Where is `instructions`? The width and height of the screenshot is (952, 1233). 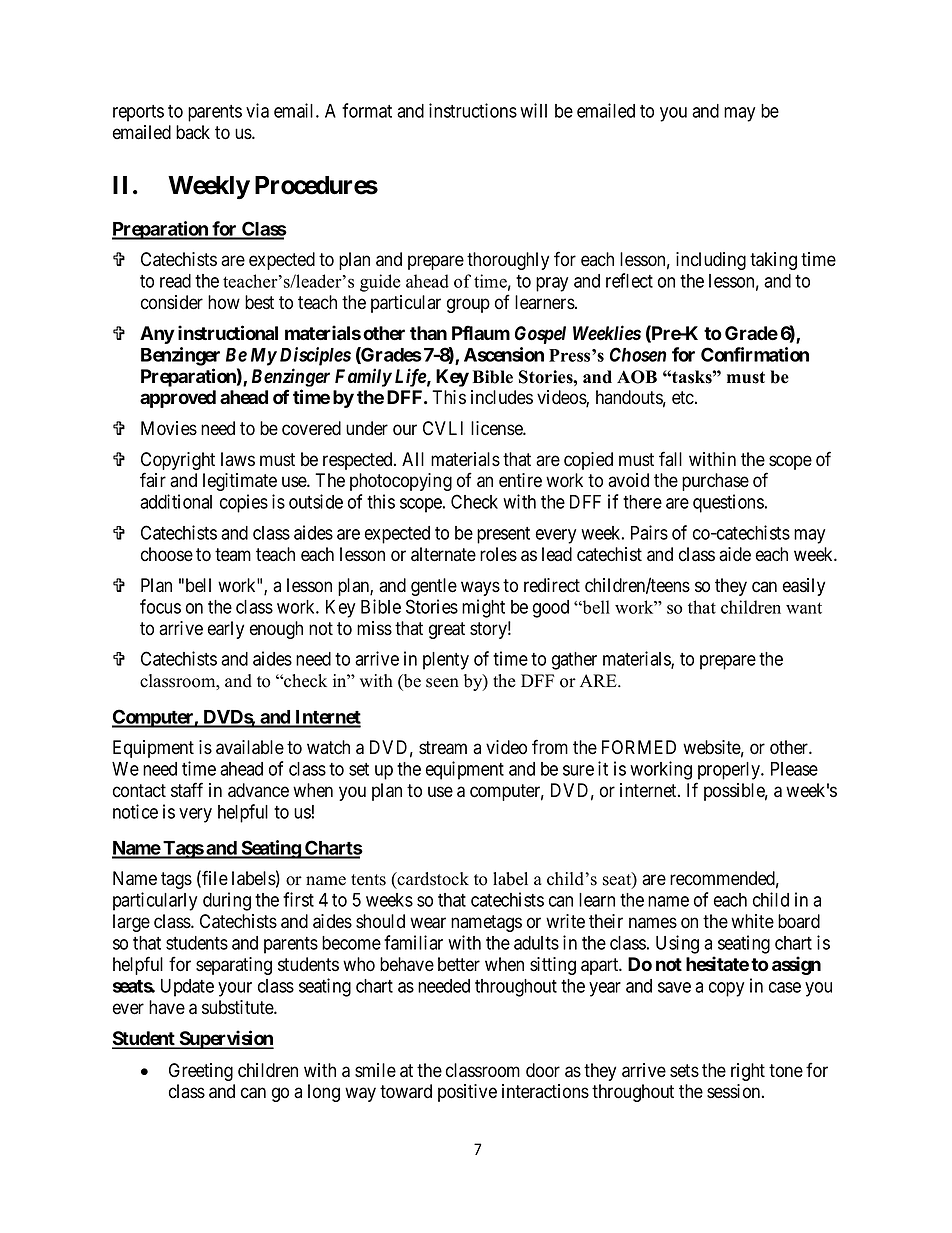
instructions is located at coordinates (473, 110).
